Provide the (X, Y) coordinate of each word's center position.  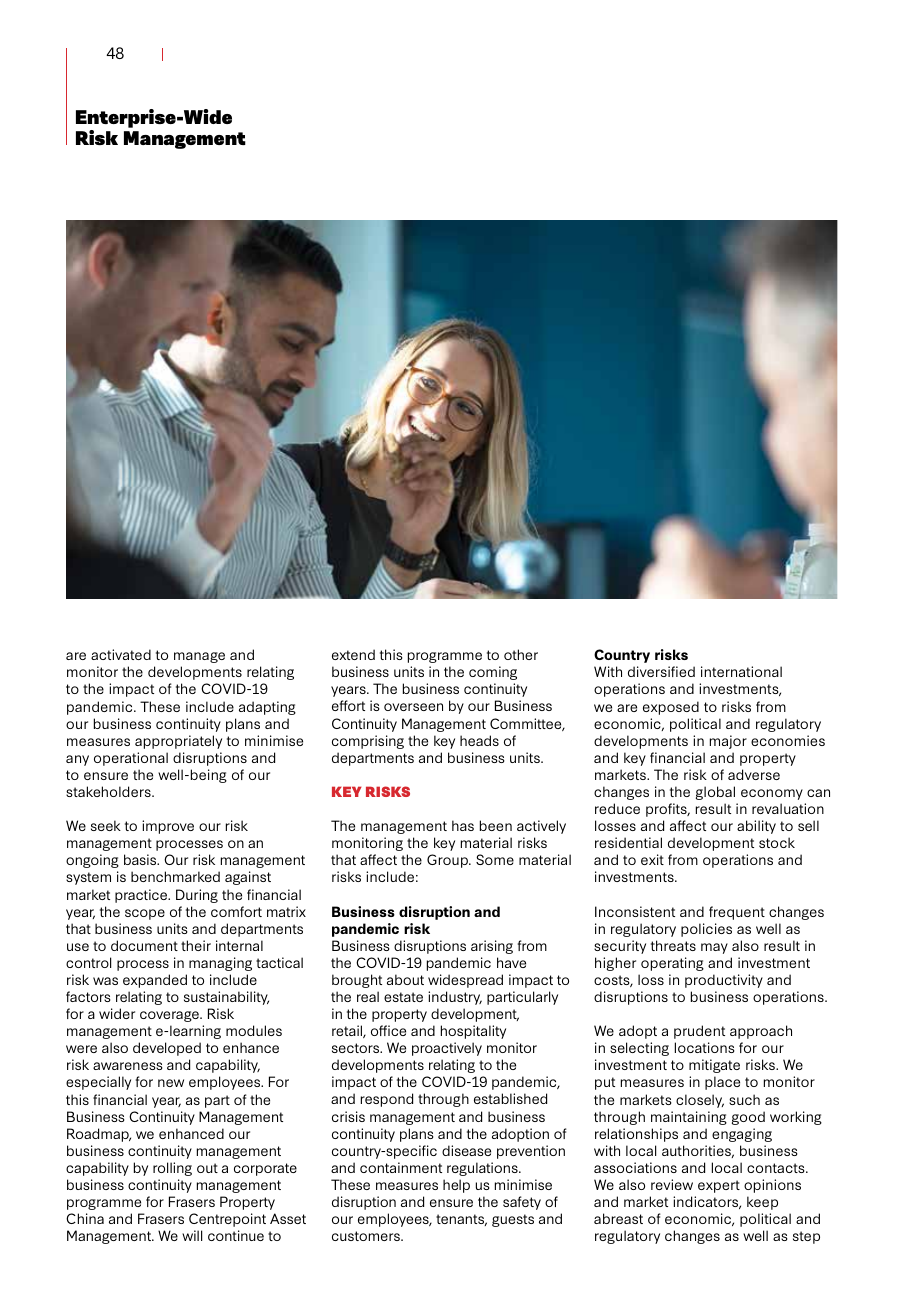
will (192, 1235)
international (741, 671)
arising (492, 947)
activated (121, 654)
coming (493, 673)
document (144, 945)
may (714, 948)
